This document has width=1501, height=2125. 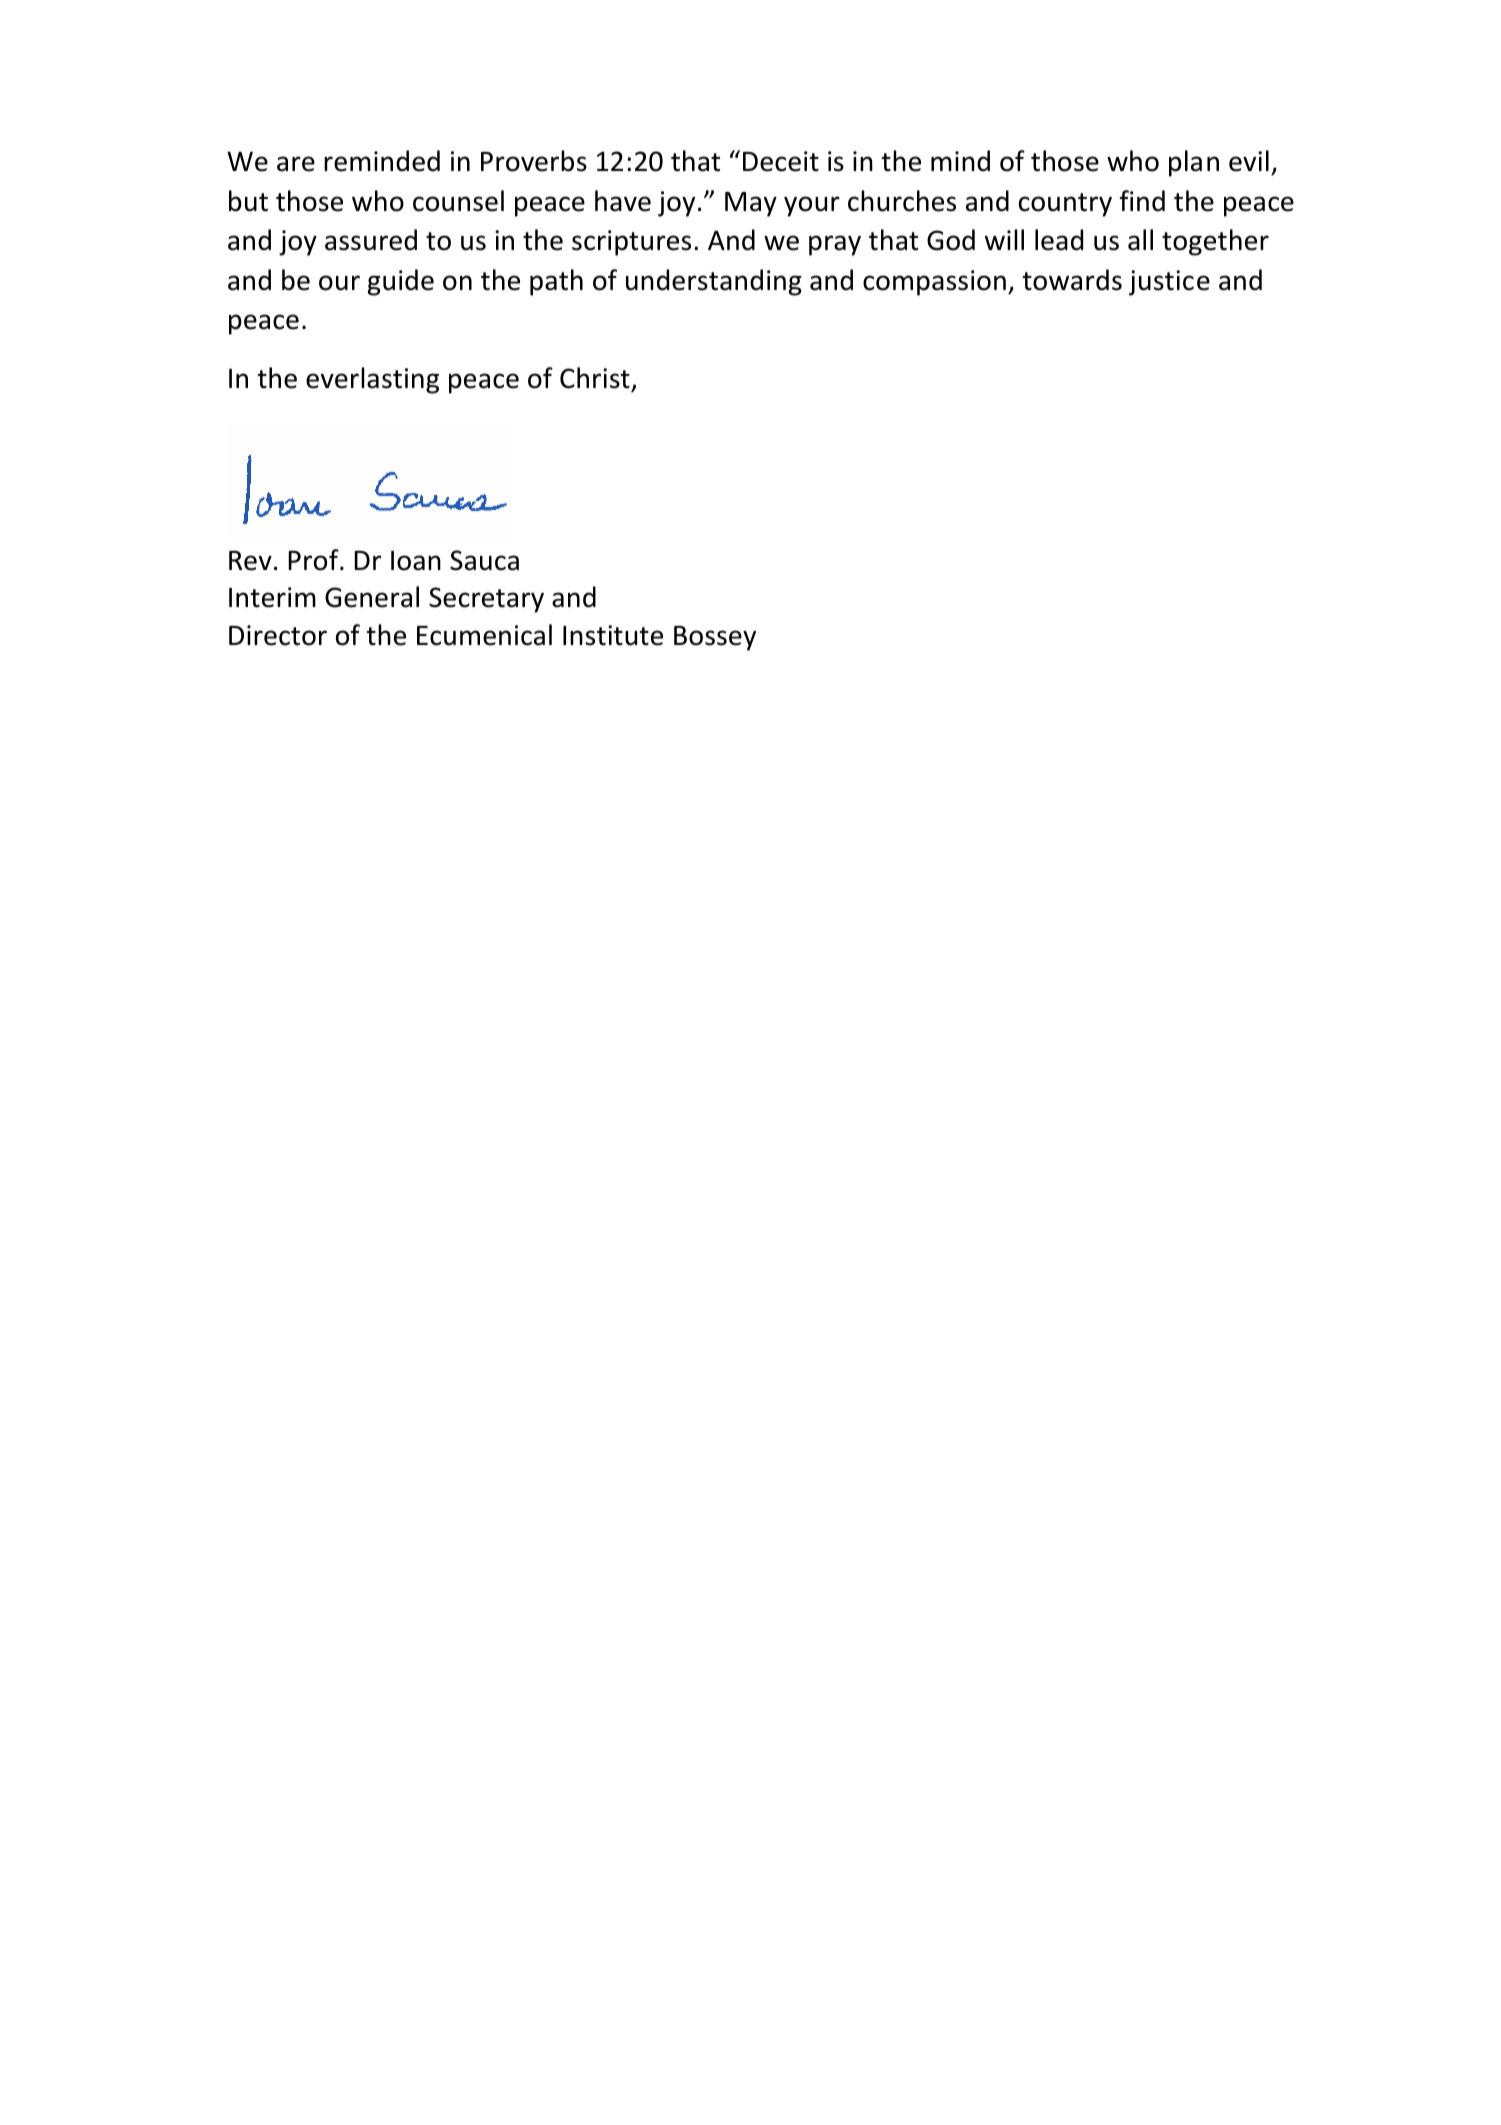 What do you see at coordinates (781, 161) in the document?
I see `Deceit` at bounding box center [781, 161].
